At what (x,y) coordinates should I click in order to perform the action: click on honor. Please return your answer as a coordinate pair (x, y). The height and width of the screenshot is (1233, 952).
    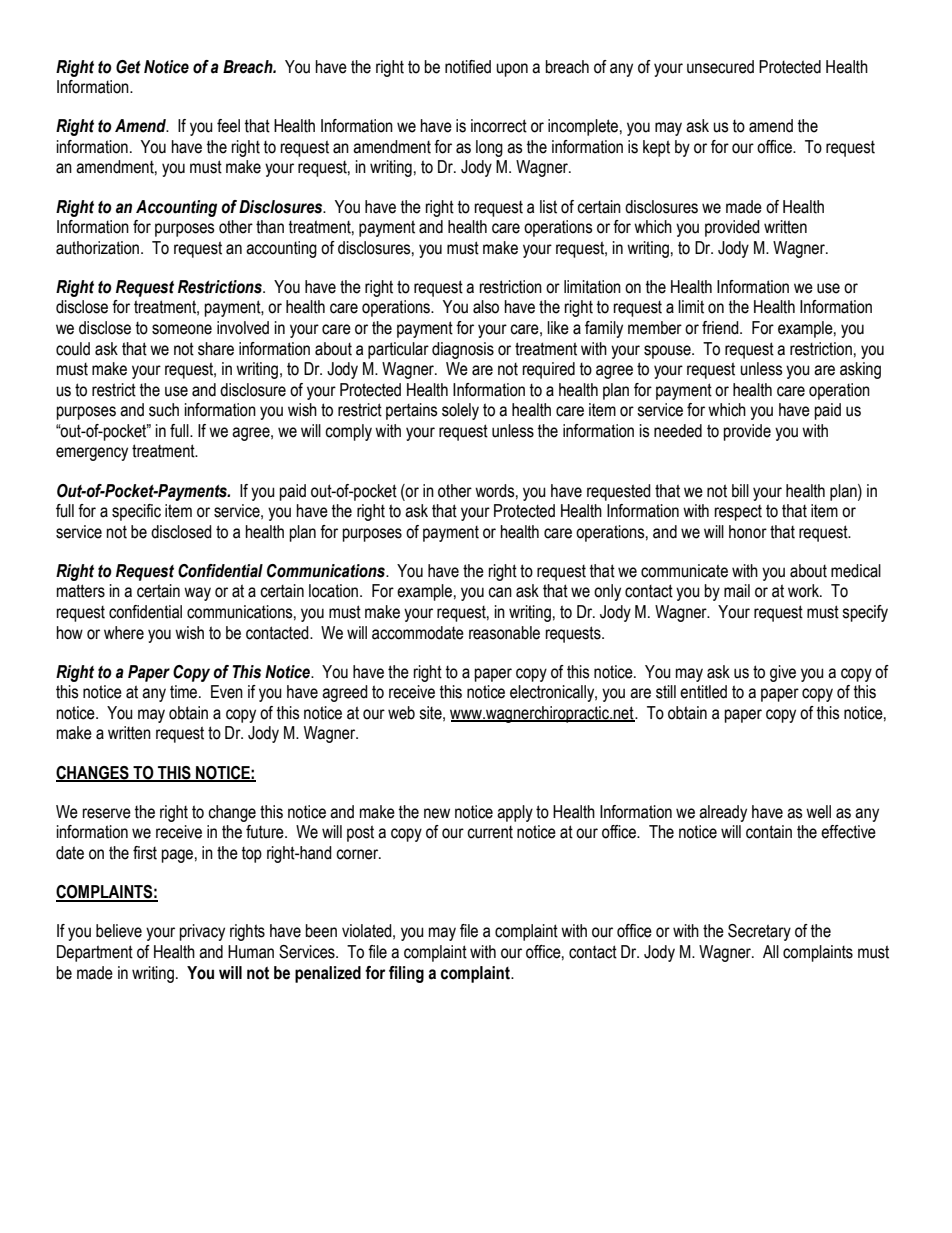
    Looking at the image, I should click on (748, 532).
